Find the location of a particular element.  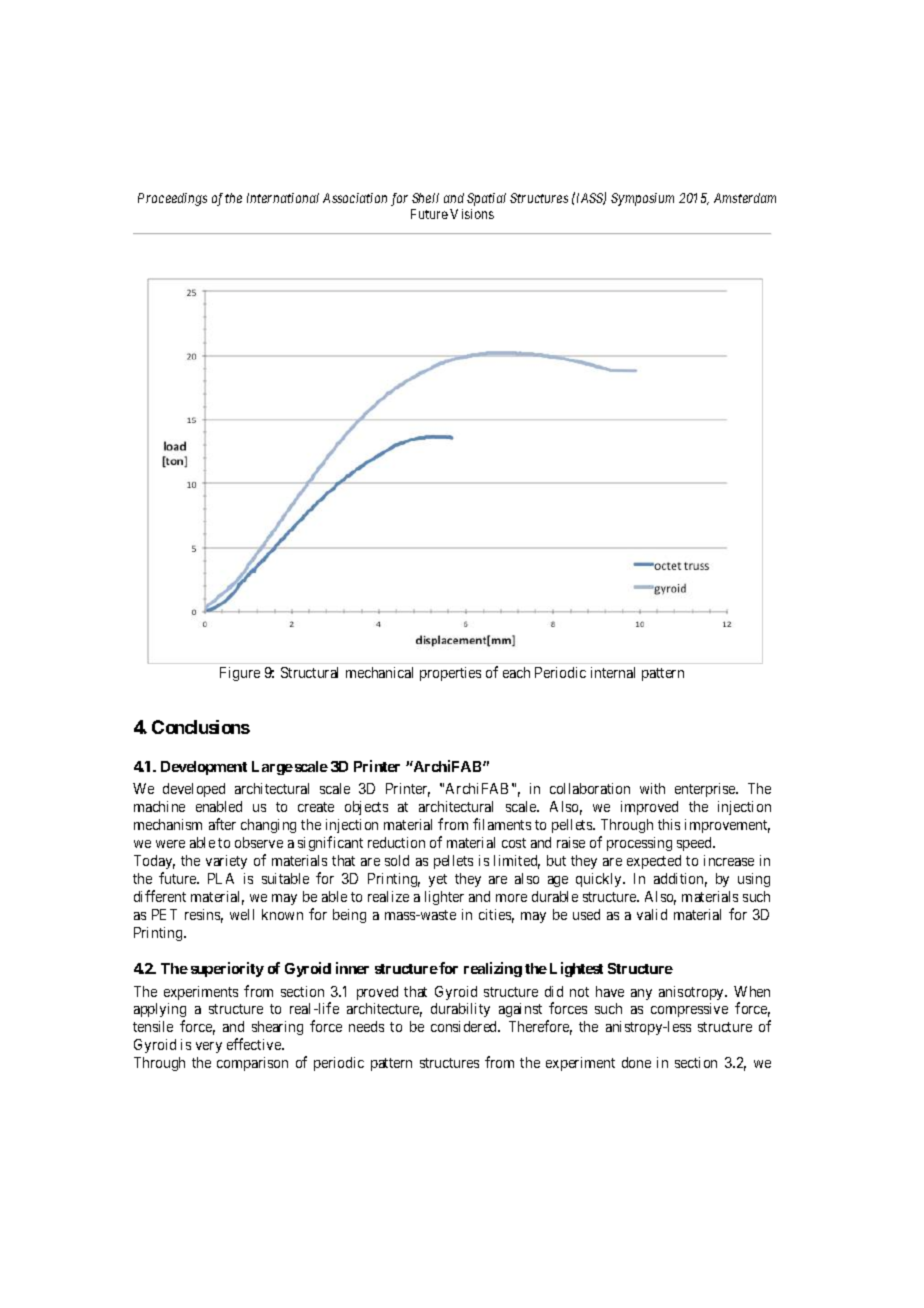

Spatial is located at coordinates (486, 199).
